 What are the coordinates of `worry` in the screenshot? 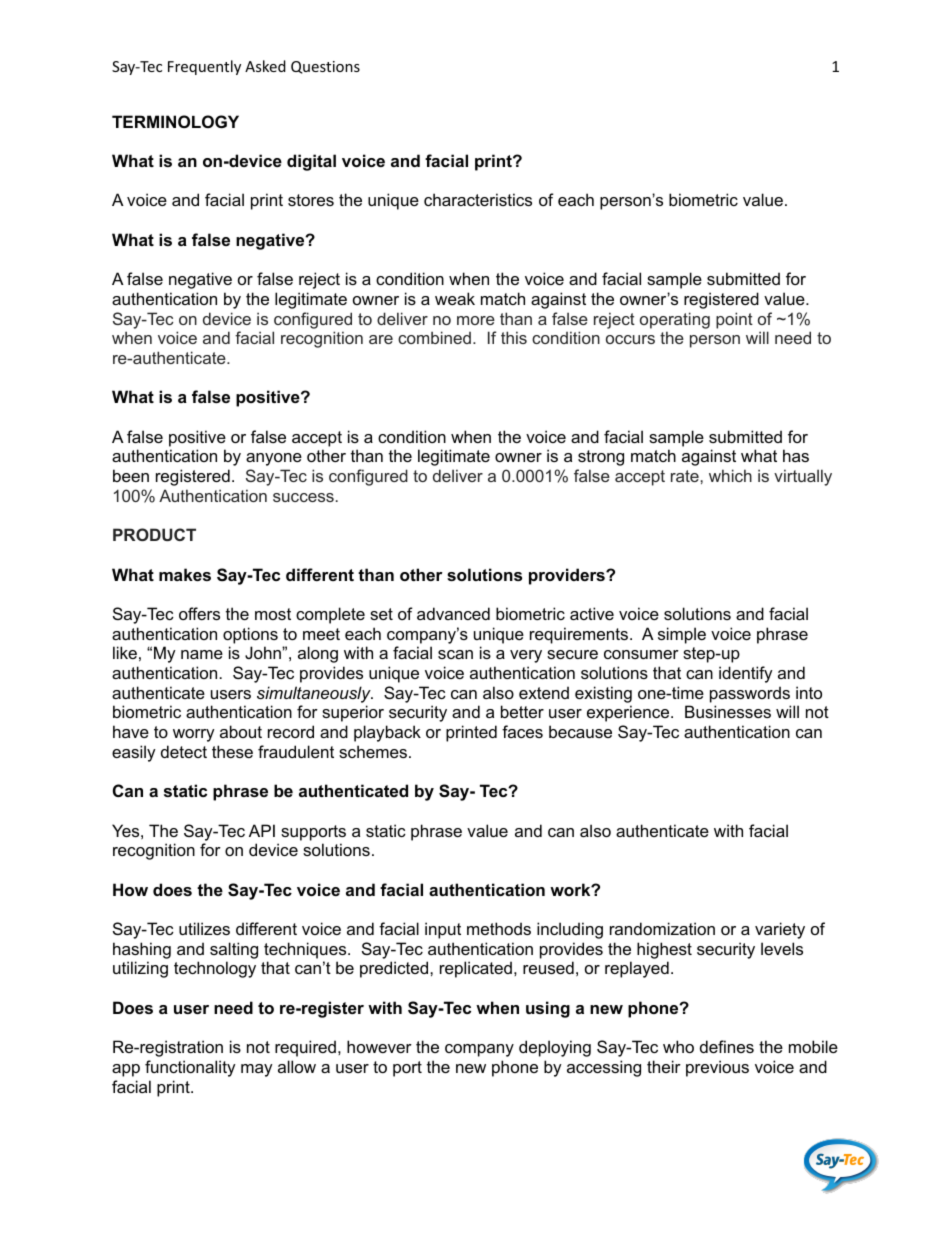 It's located at (194, 735).
